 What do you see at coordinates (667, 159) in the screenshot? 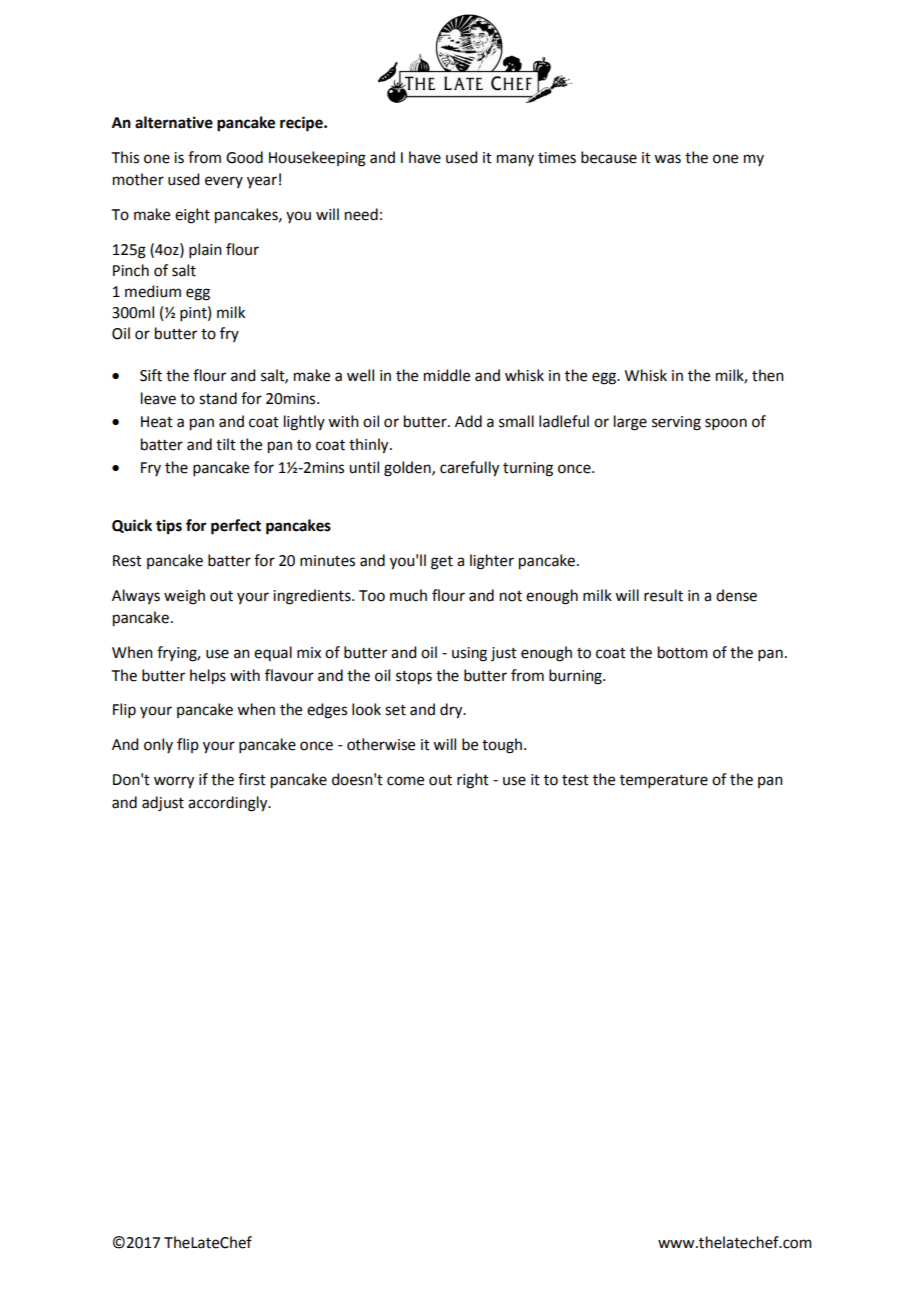
I see `was` at bounding box center [667, 159].
